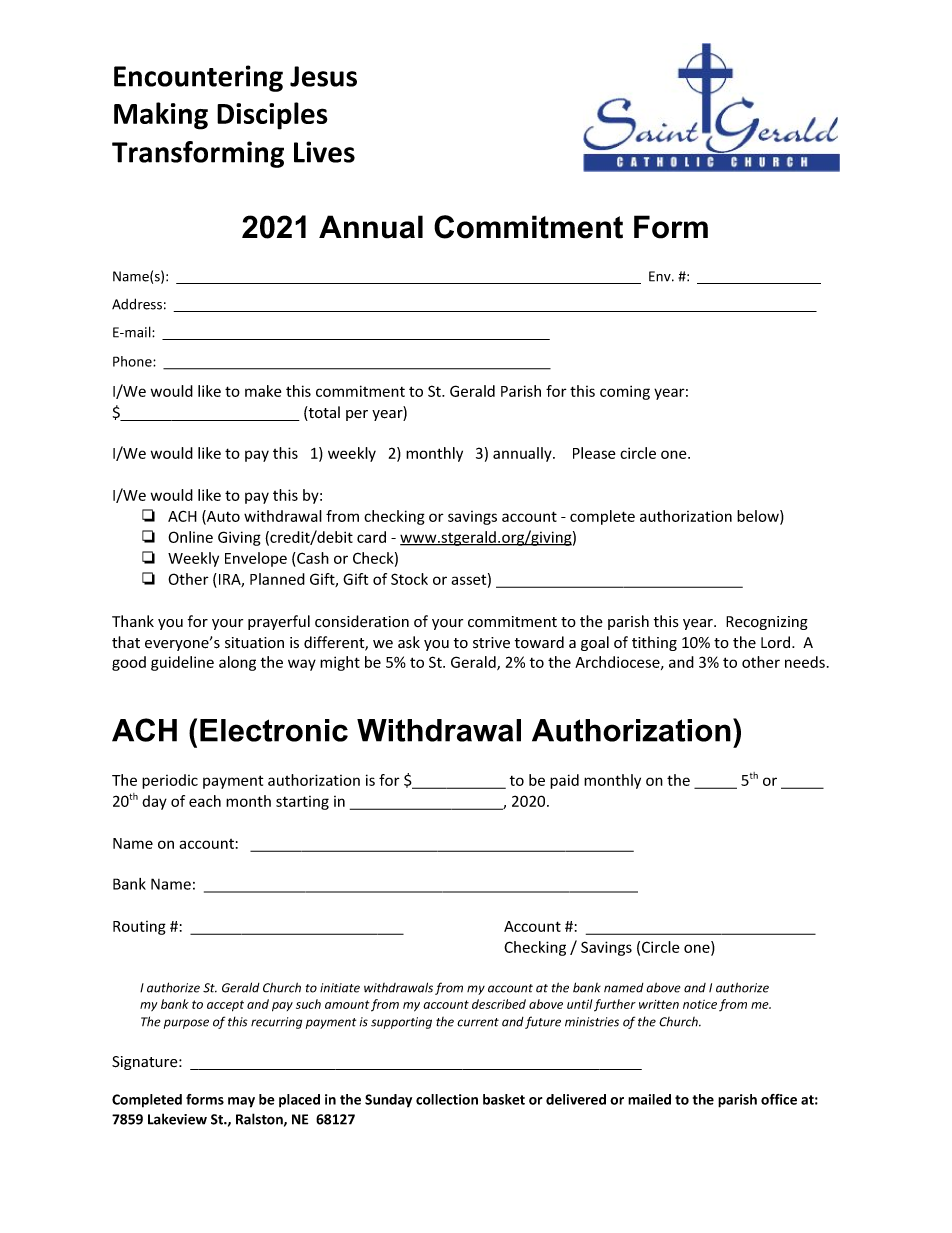 Image resolution: width=952 pixels, height=1233 pixels. Describe the element at coordinates (198, 78) in the document. I see `Encountering` at that location.
